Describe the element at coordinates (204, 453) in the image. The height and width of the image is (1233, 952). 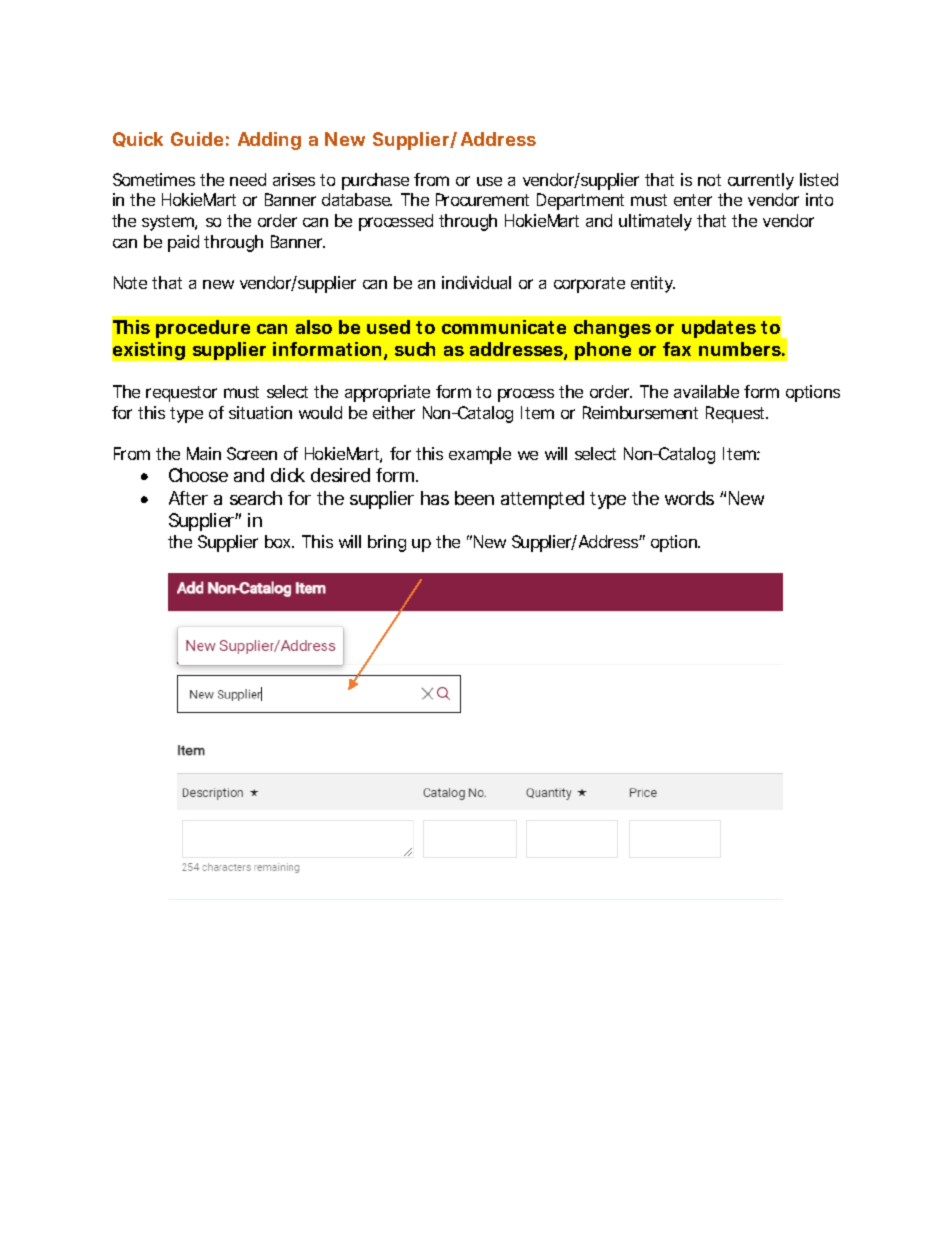
I see `Main` at that location.
